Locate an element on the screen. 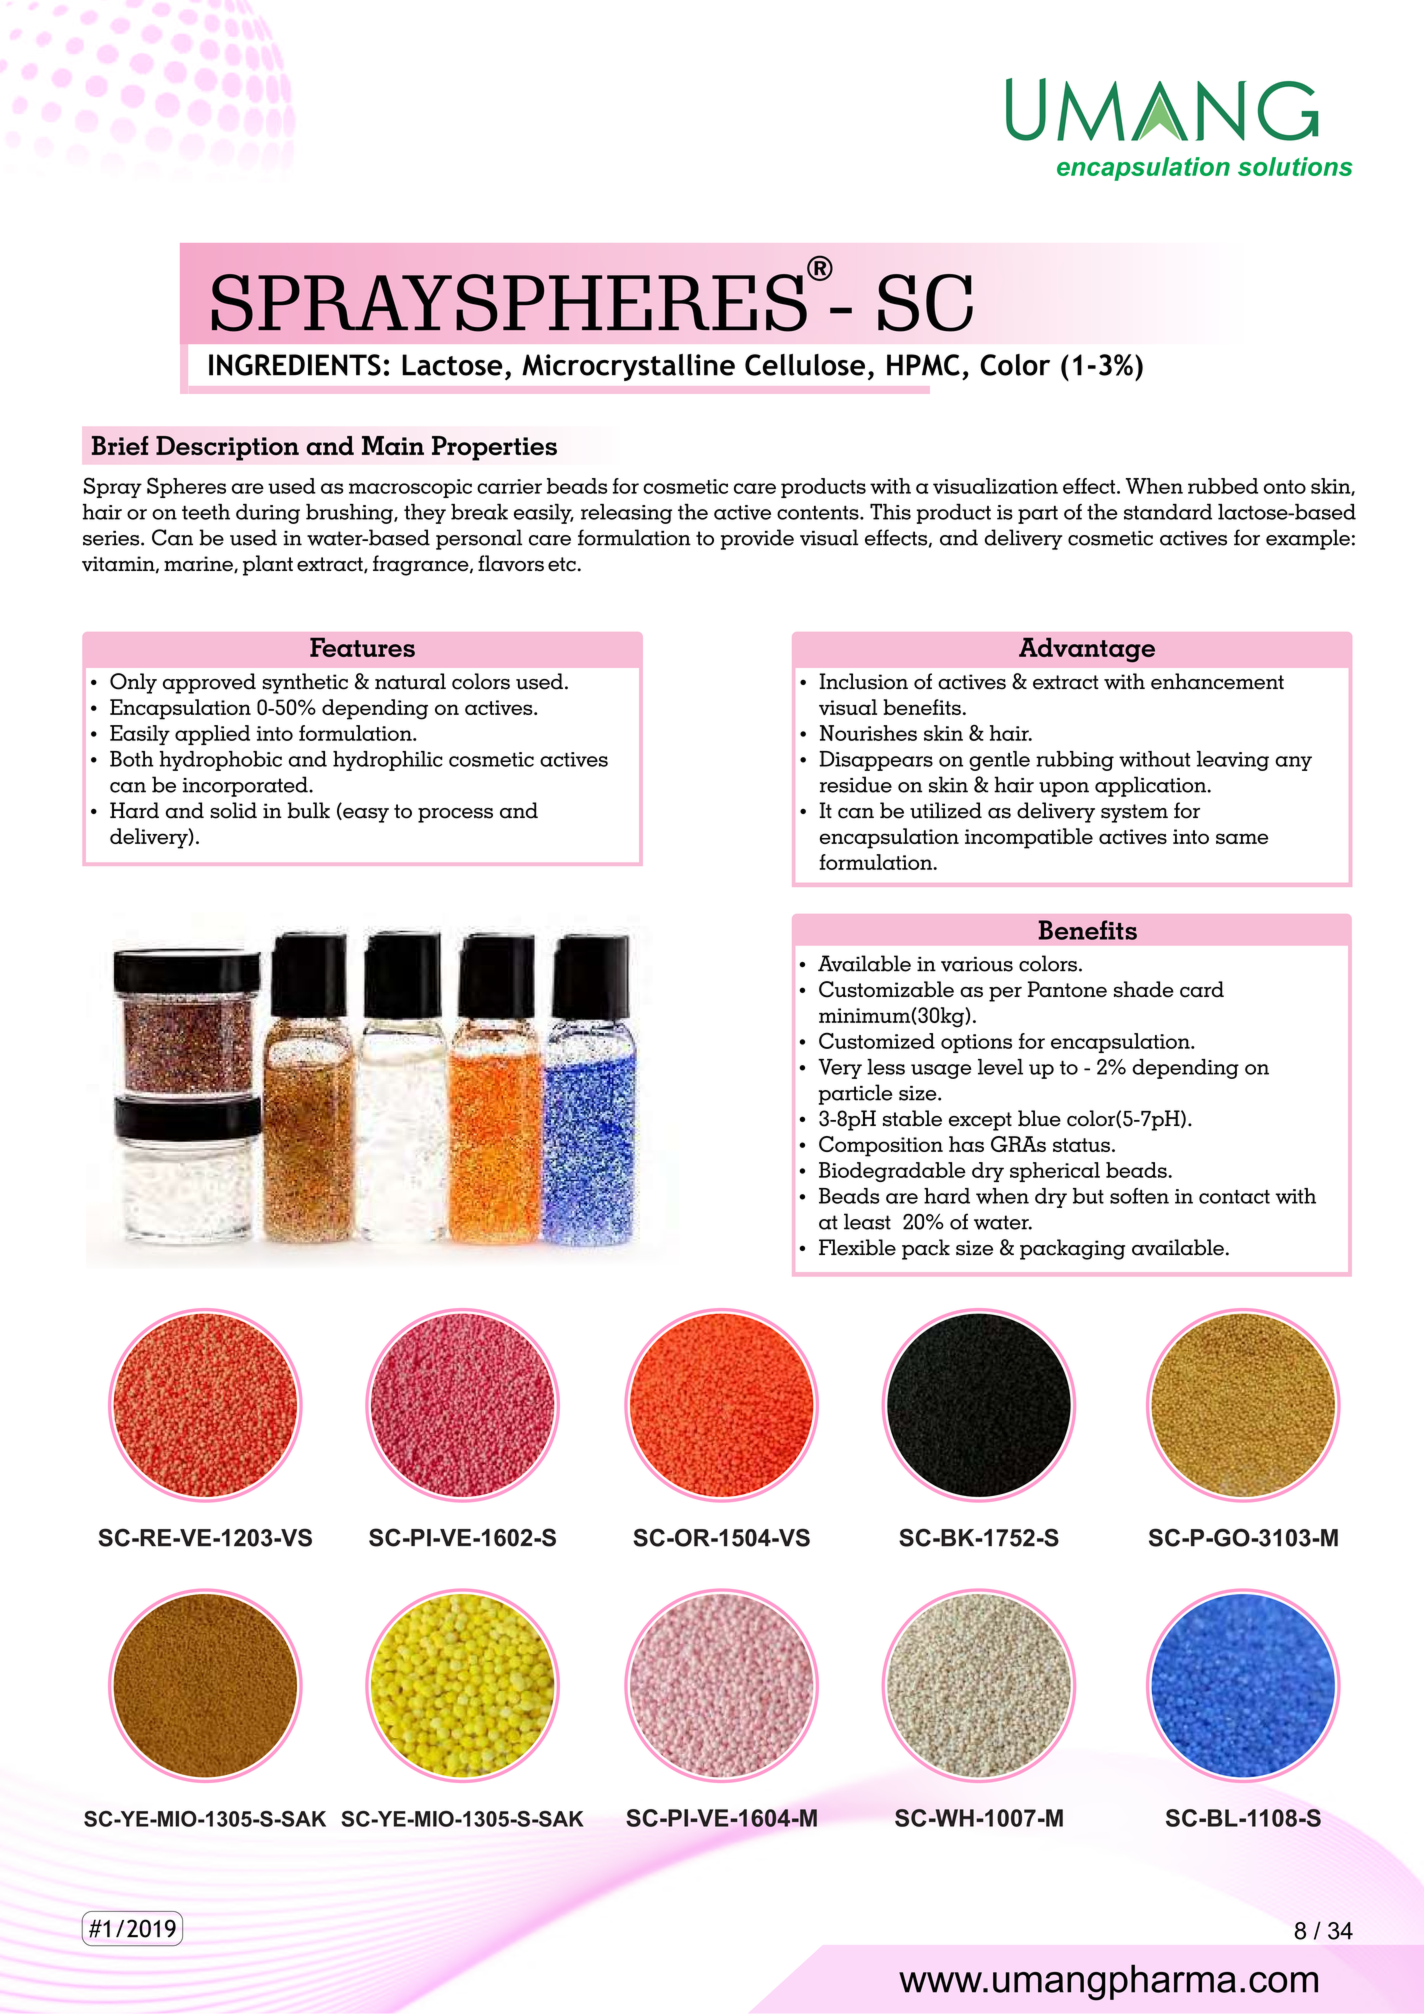 This screenshot has height=2014, width=1424. Flexible is located at coordinates (857, 1247).
